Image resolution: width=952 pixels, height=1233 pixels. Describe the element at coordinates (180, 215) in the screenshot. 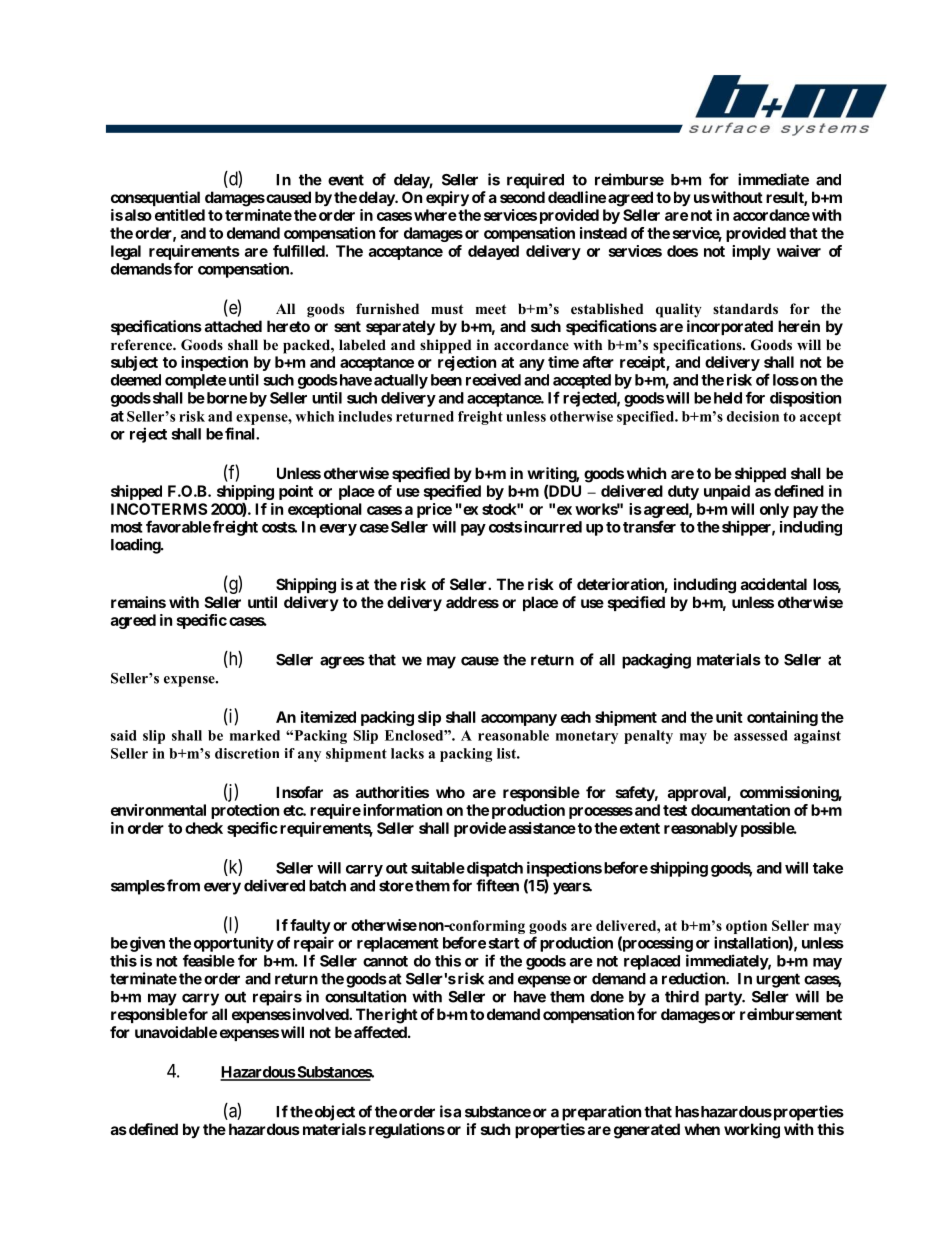

I see `entitled` at that location.
